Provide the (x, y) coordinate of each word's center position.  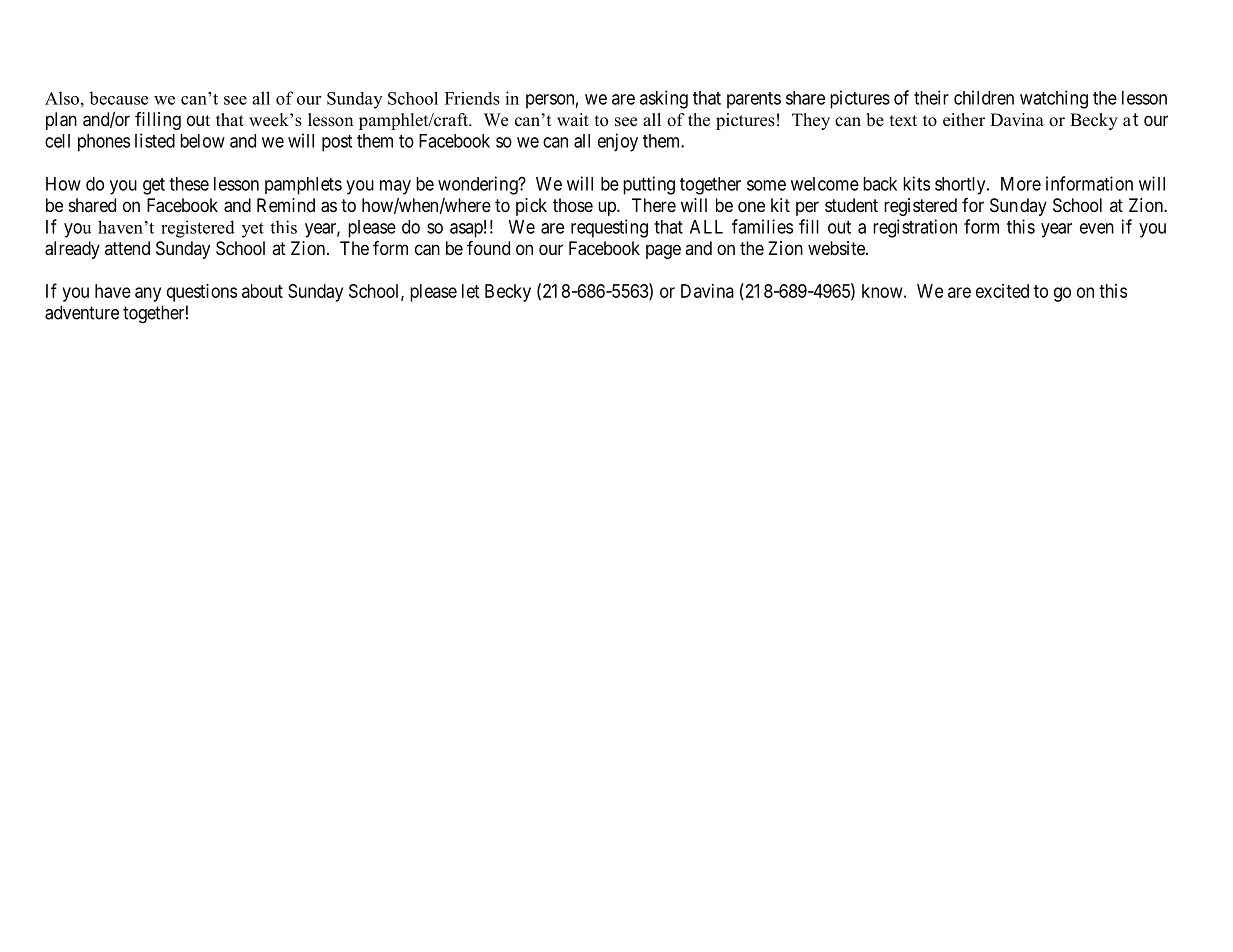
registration (915, 228)
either (964, 120)
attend (127, 248)
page (663, 251)
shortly (961, 186)
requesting (609, 228)
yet (253, 230)
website (837, 248)
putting (649, 185)
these (189, 184)
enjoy (618, 142)
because (118, 98)
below (202, 141)
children (984, 97)
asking (664, 99)
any (148, 294)
